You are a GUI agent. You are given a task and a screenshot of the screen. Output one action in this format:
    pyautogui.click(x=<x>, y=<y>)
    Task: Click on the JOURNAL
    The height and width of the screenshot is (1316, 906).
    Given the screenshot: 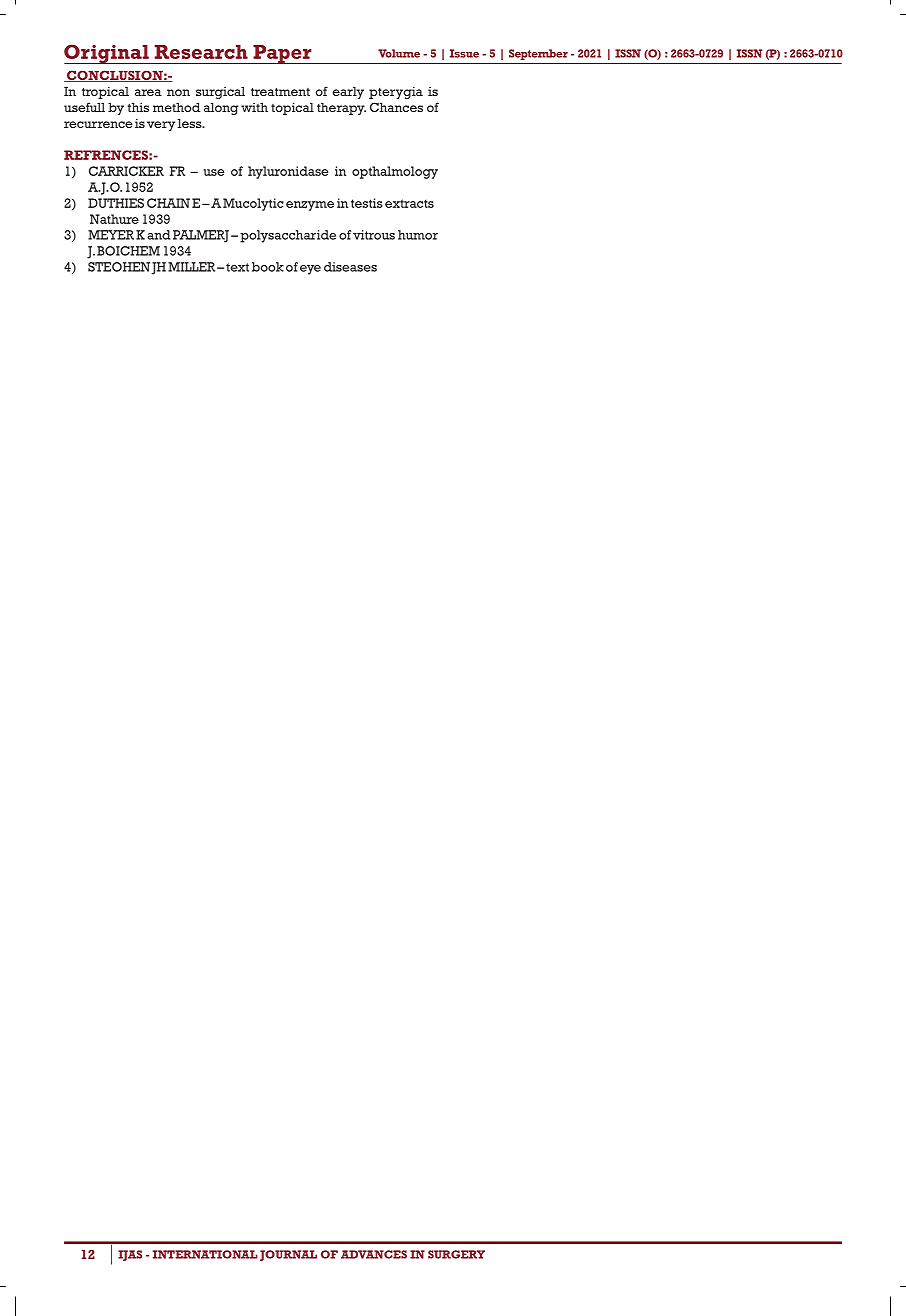 What is the action you would take?
    pyautogui.click(x=288, y=1255)
